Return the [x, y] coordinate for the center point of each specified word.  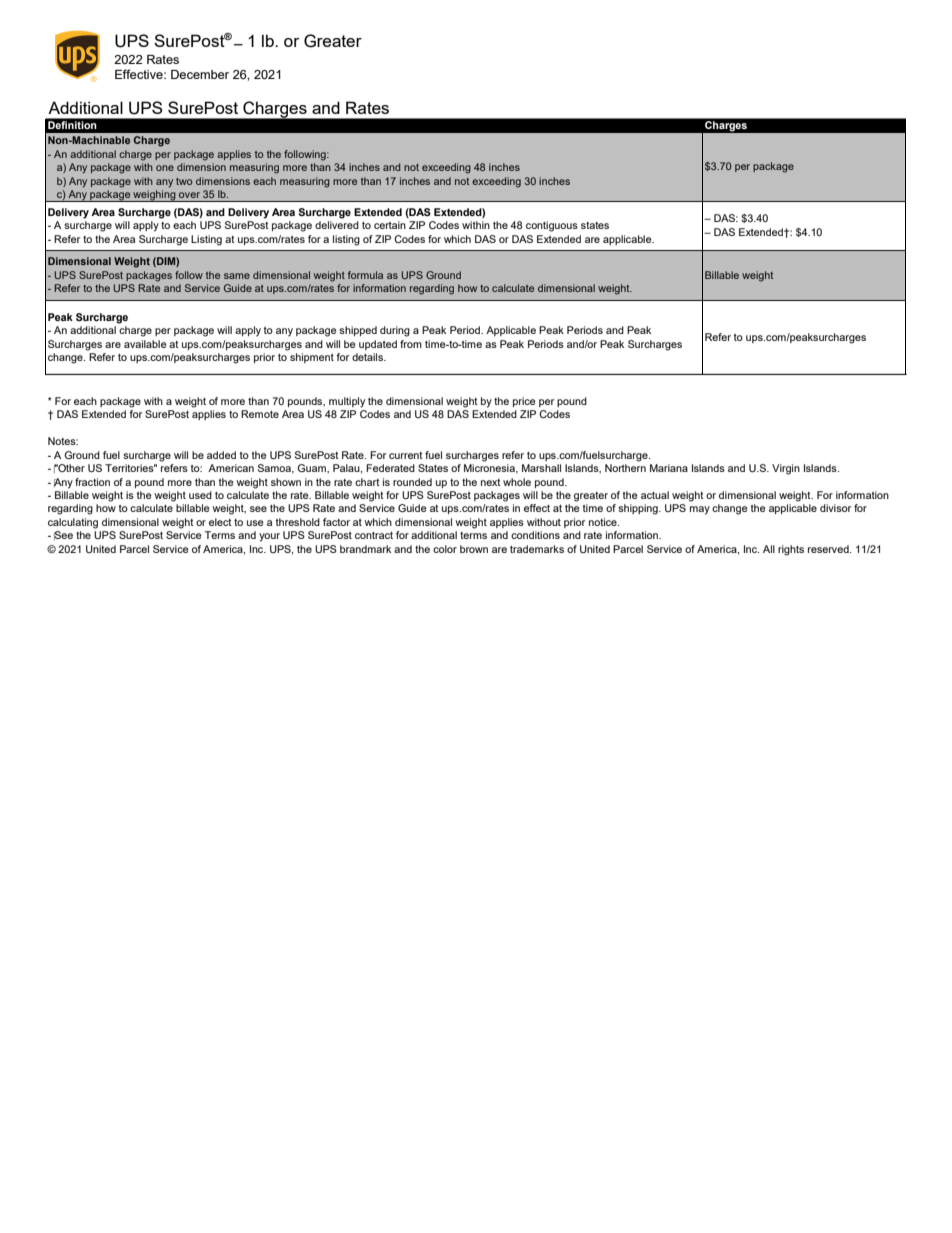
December [200, 74]
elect [220, 522]
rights [791, 550]
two [184, 181]
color [445, 549]
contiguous [552, 226]
